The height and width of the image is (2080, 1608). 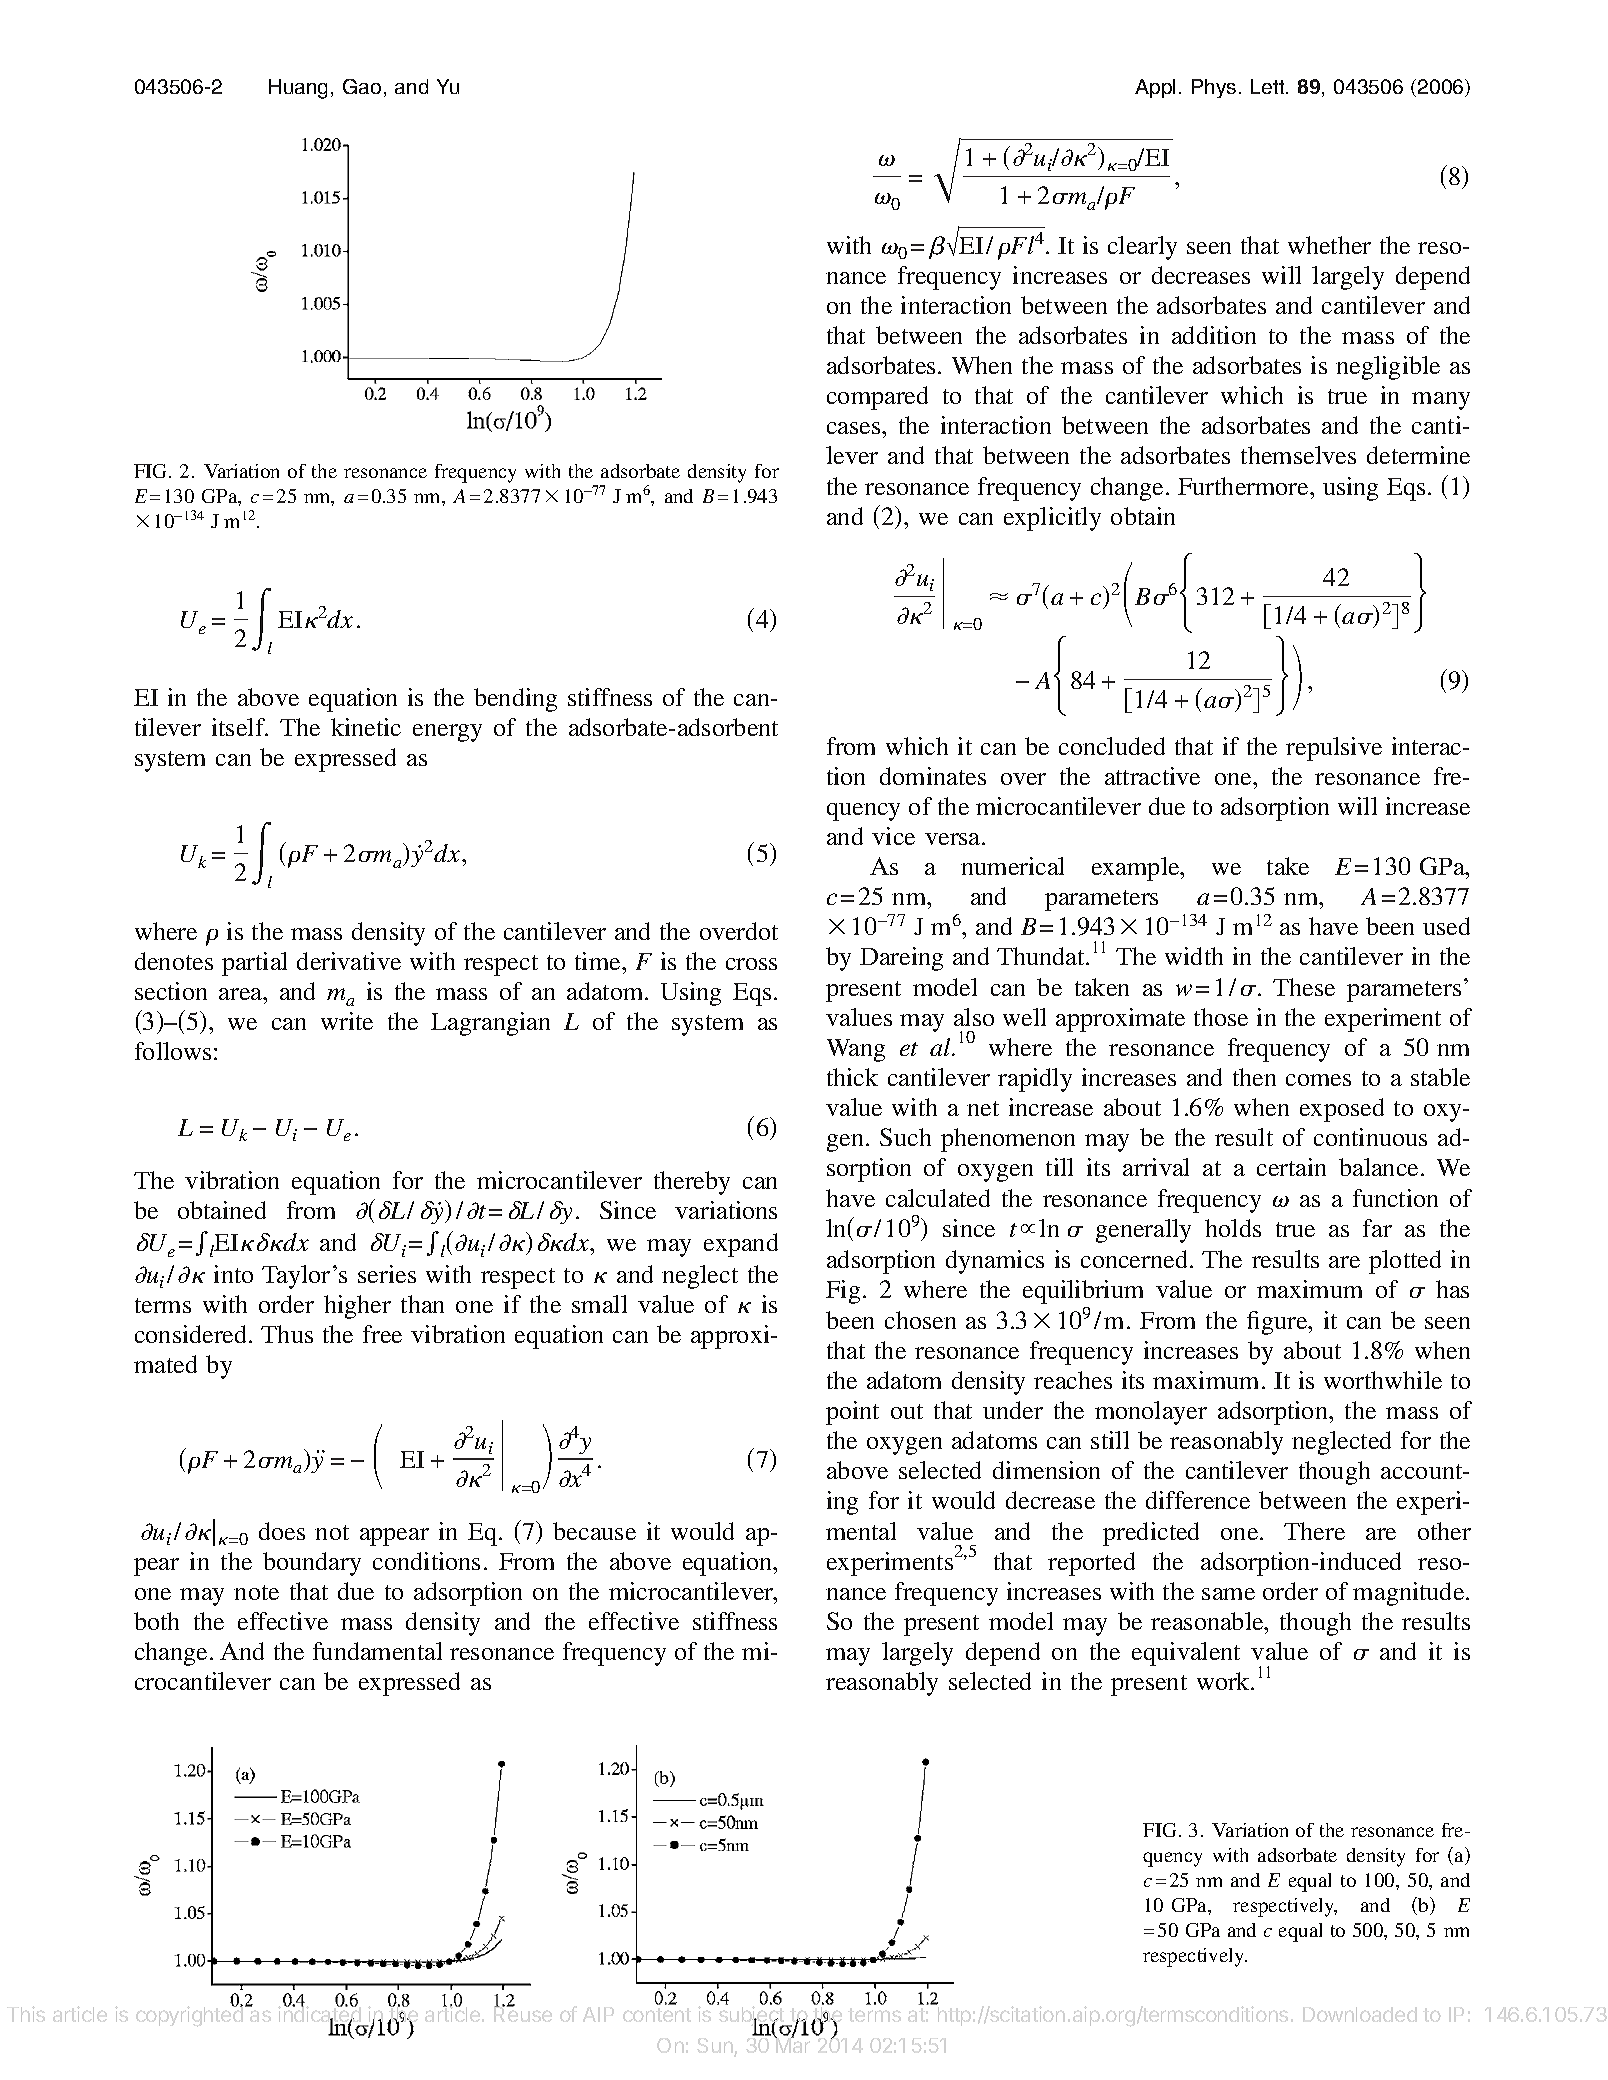 What do you see at coordinates (1244, 486) in the image?
I see `Furthermore` at bounding box center [1244, 486].
